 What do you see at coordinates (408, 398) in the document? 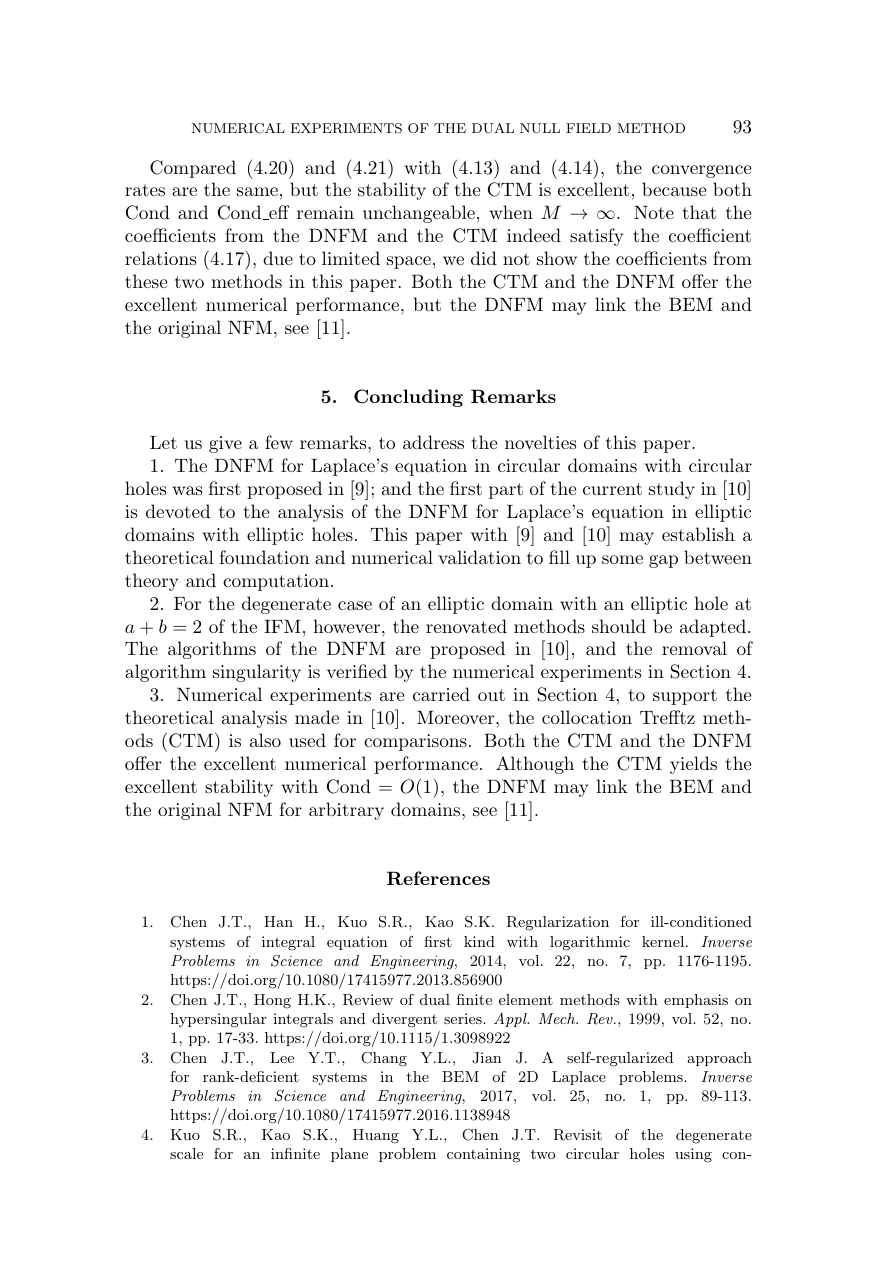
I see `Concluding` at bounding box center [408, 398].
